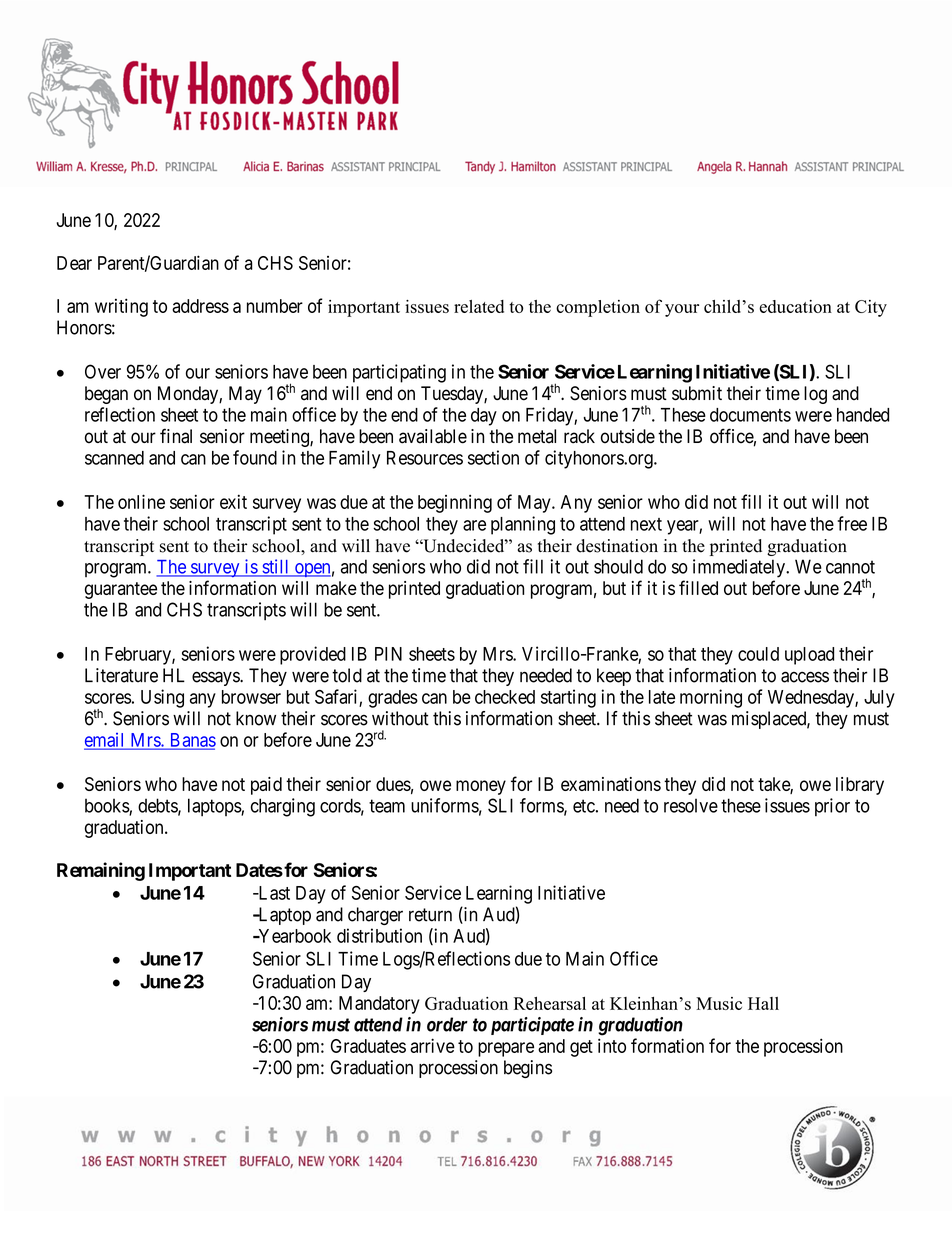 Image resolution: width=952 pixels, height=1233 pixels. I want to click on completion, so click(598, 308).
